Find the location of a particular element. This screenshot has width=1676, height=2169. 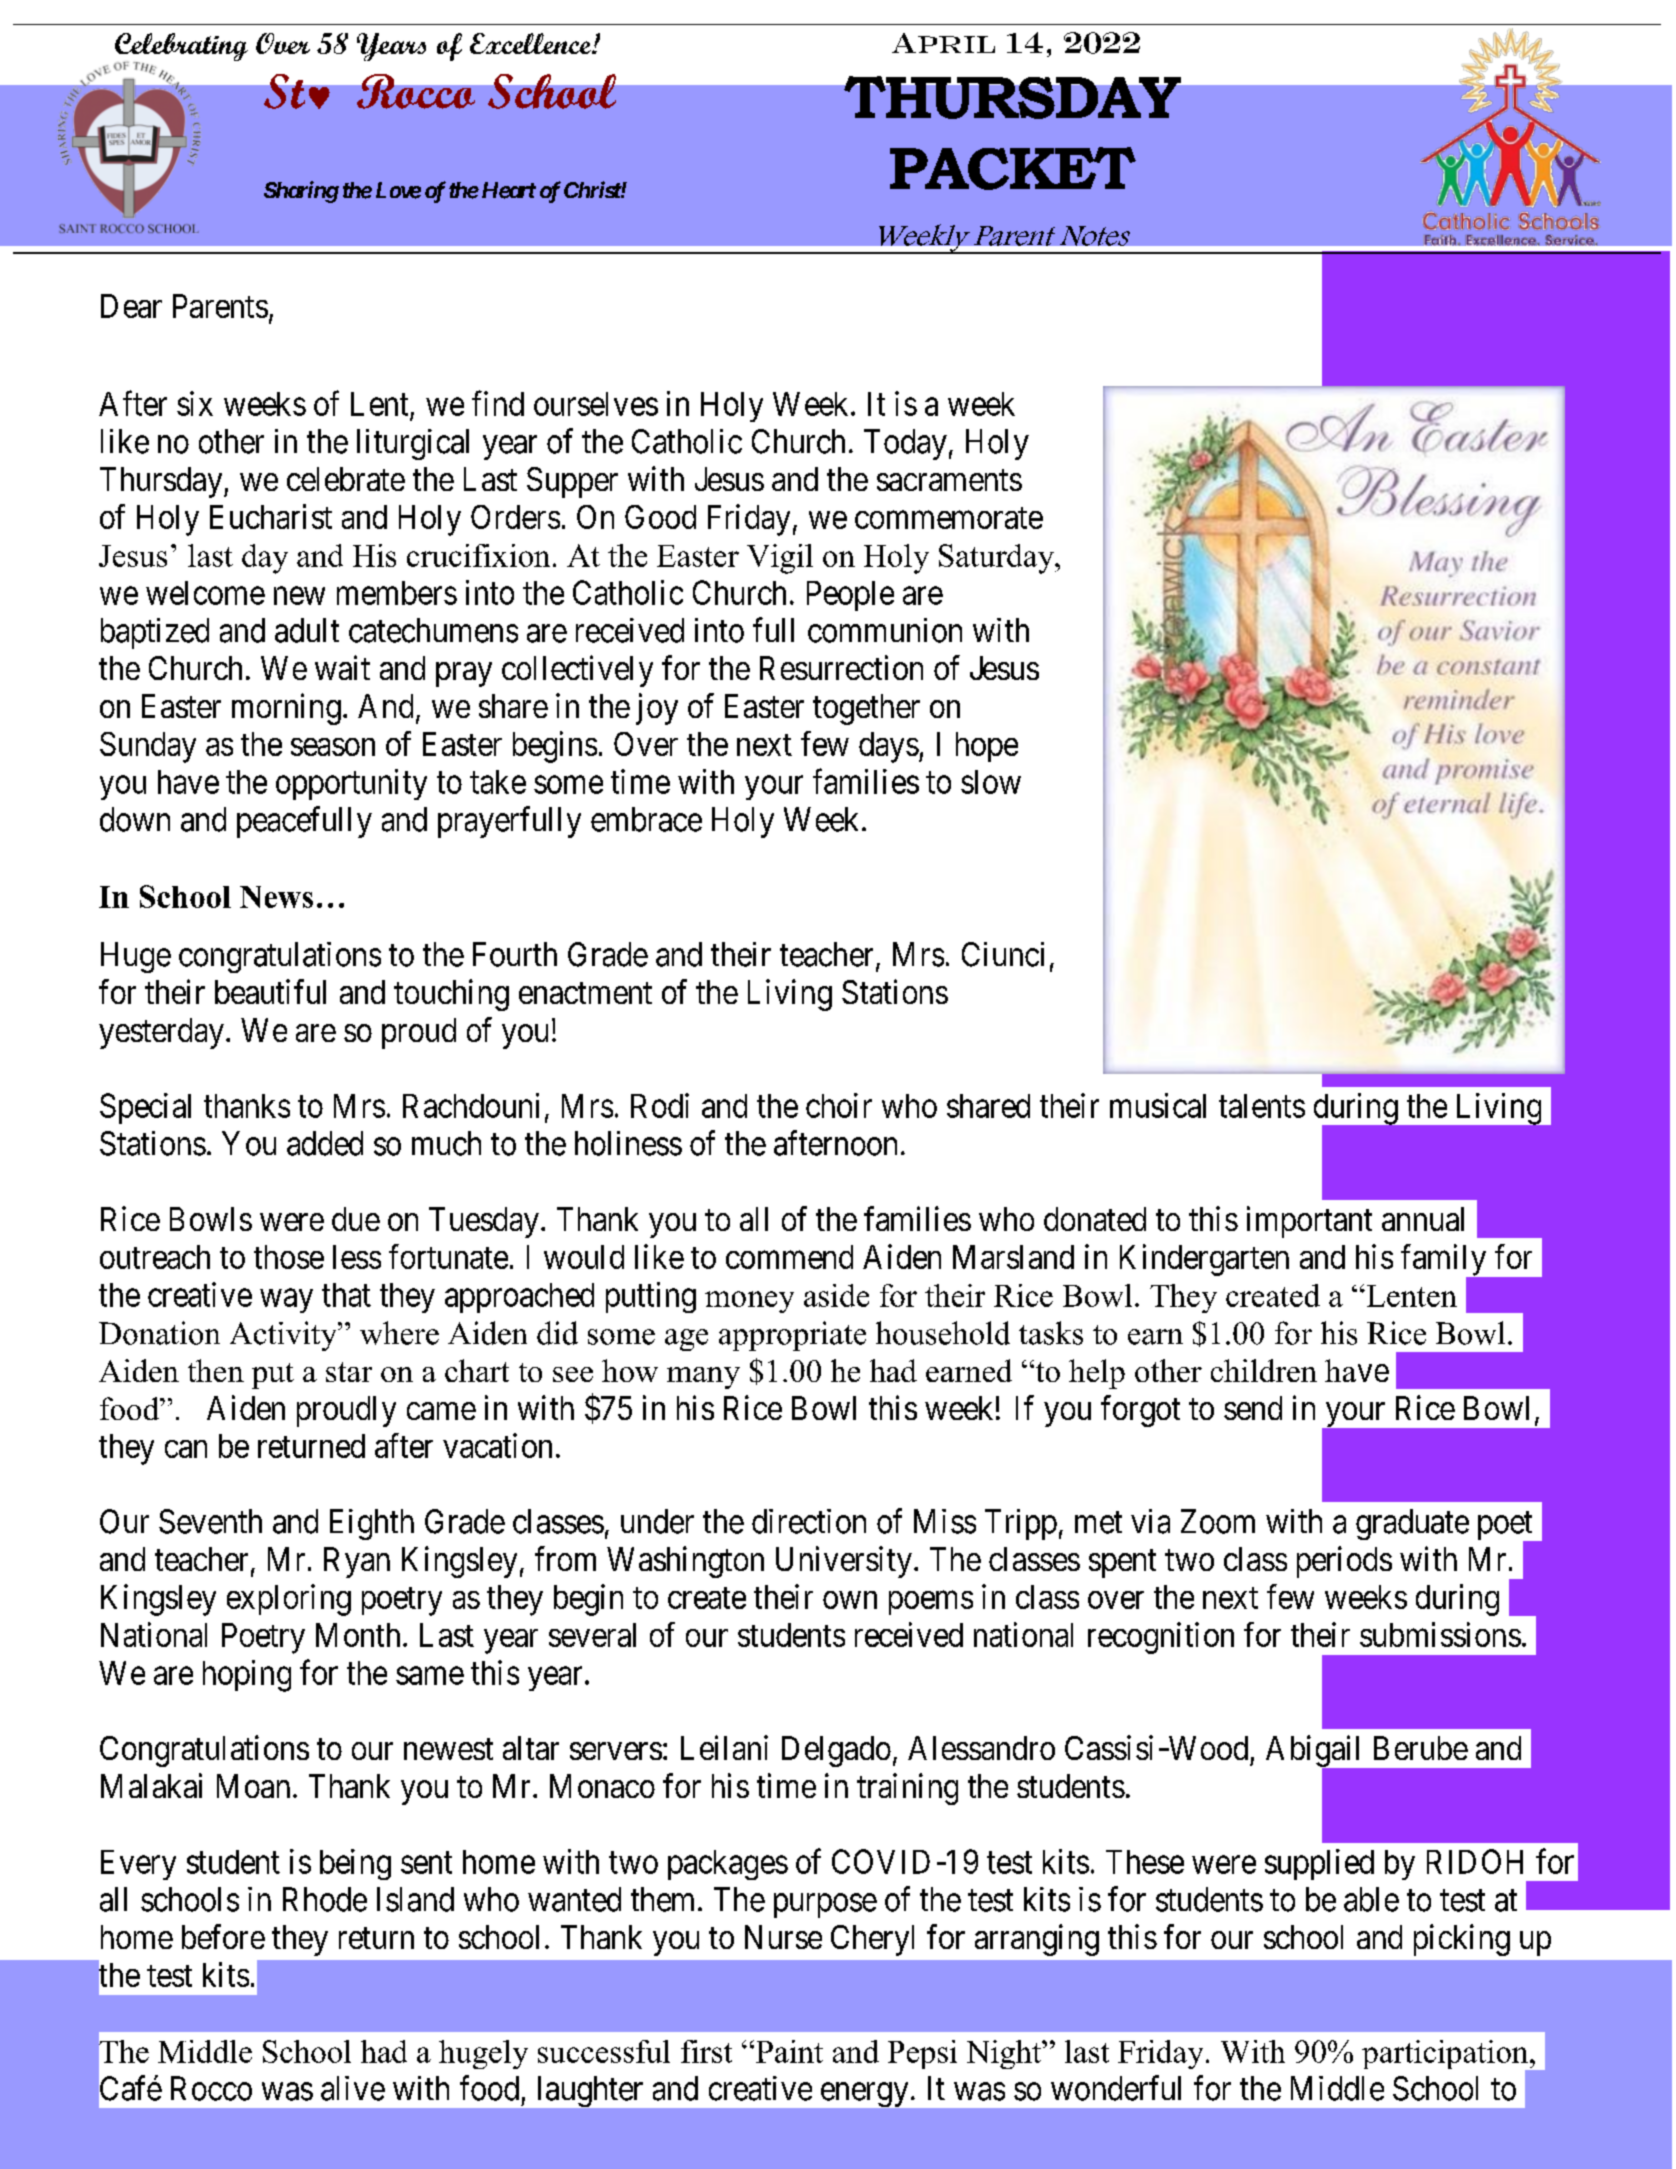

alive is located at coordinates (353, 2088).
